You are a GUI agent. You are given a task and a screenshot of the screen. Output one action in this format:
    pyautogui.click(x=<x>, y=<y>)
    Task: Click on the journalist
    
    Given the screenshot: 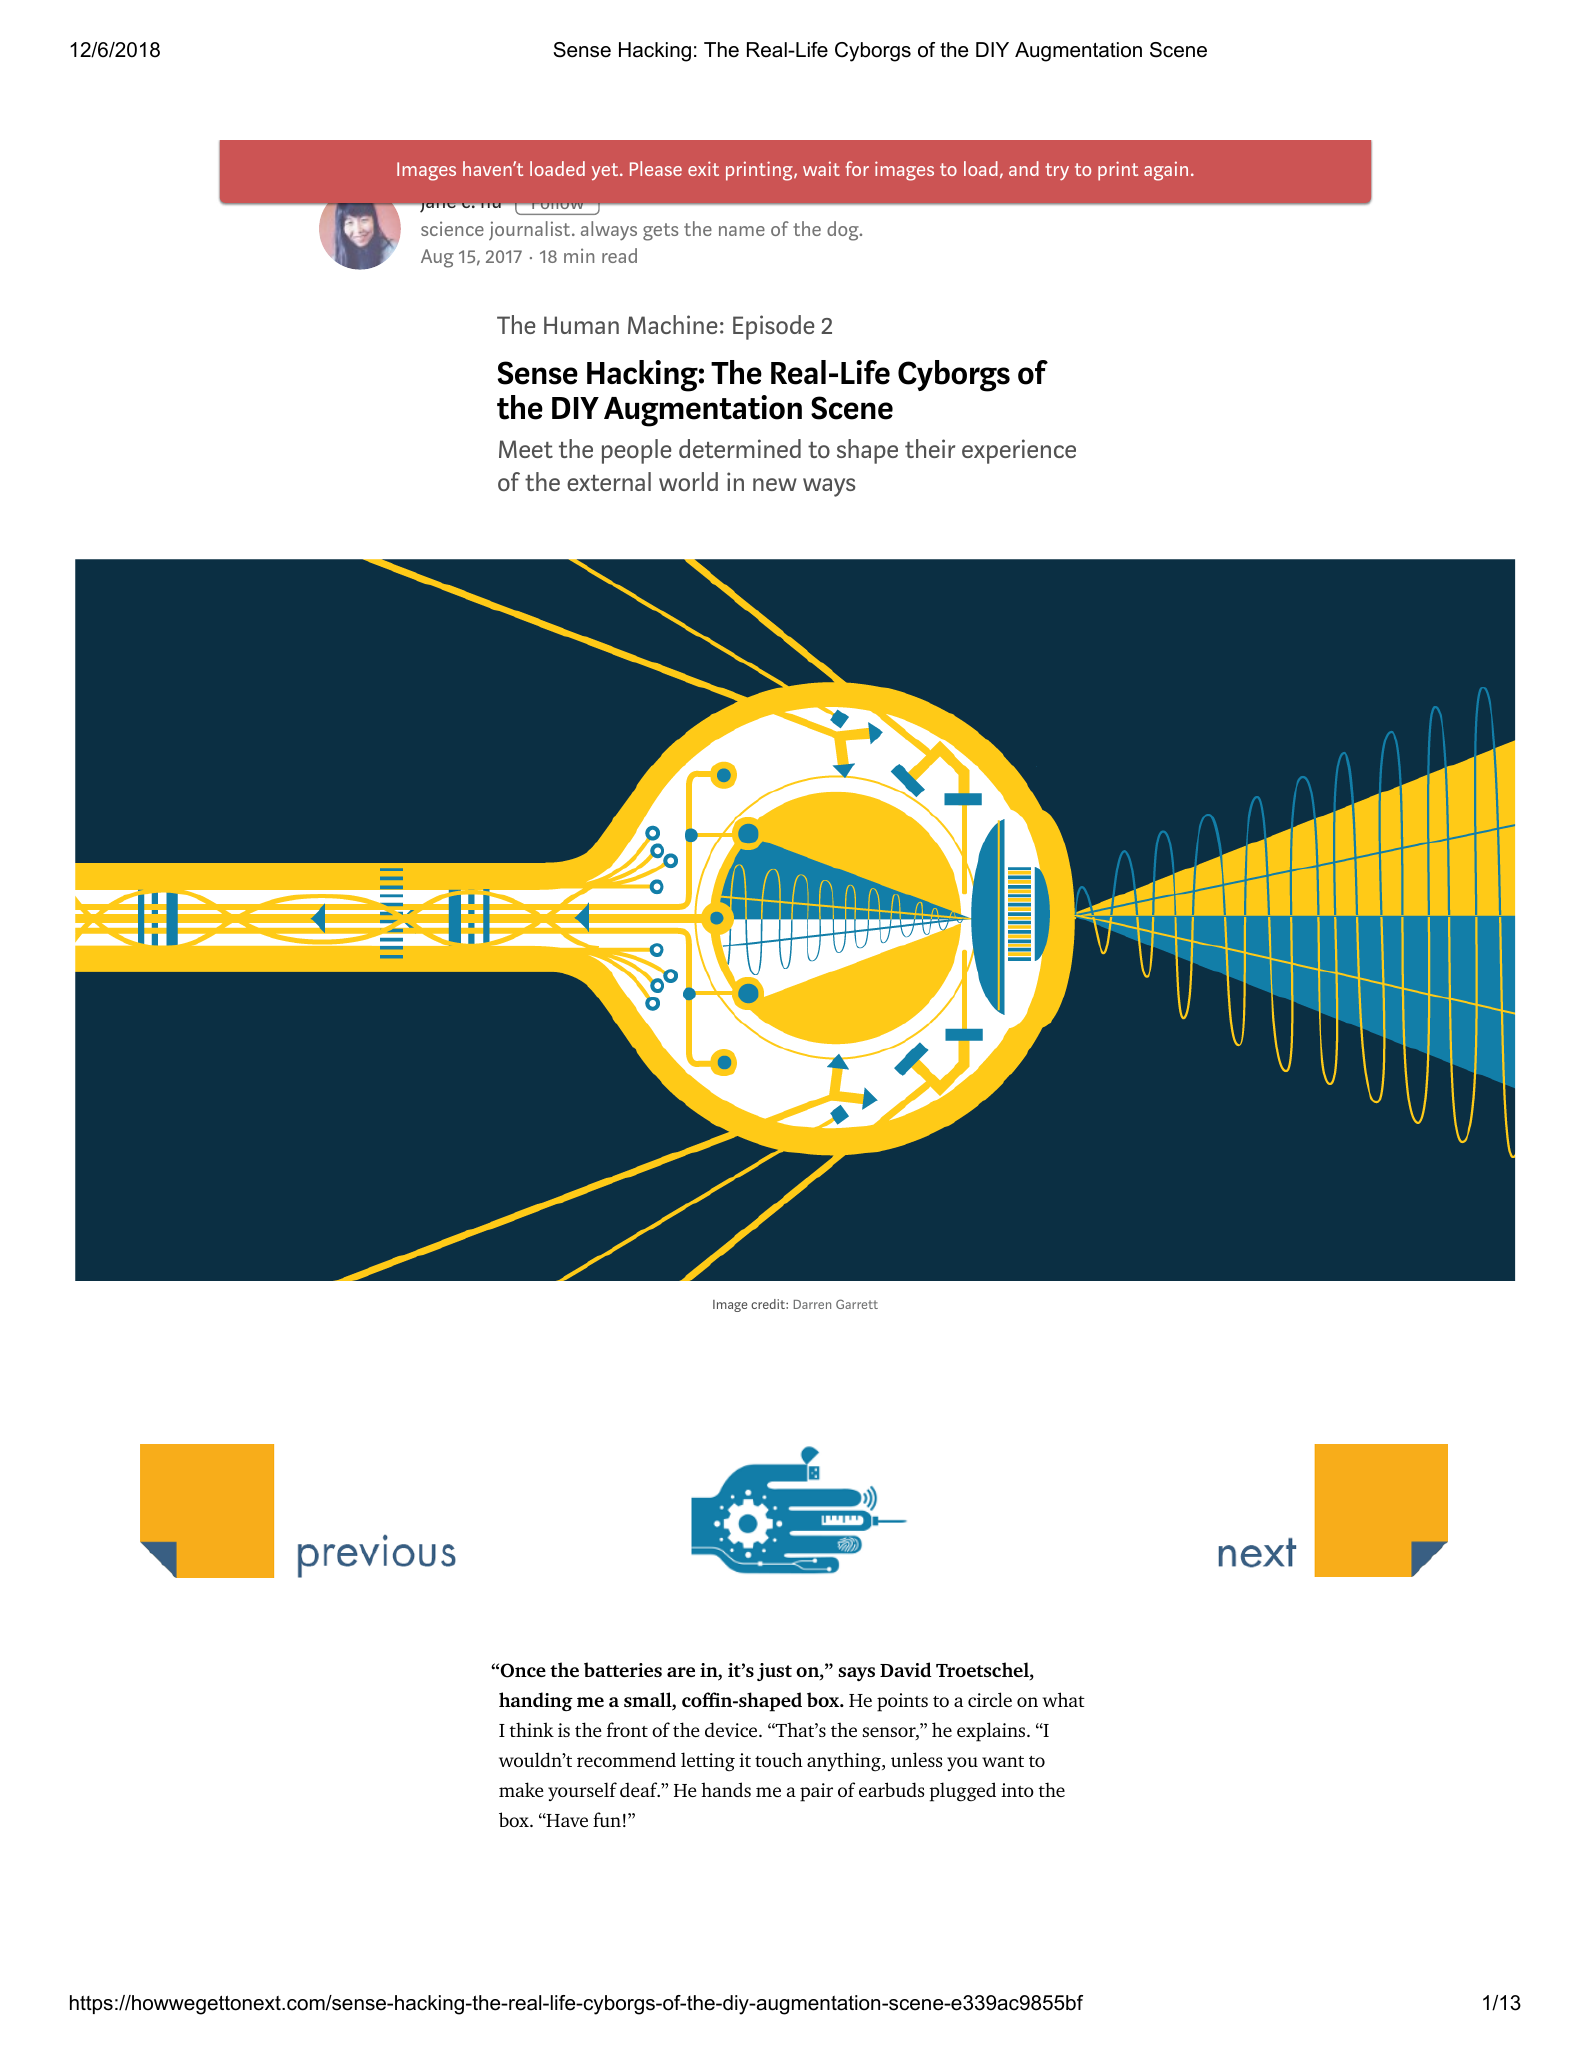 What is the action you would take?
    pyautogui.click(x=531, y=230)
